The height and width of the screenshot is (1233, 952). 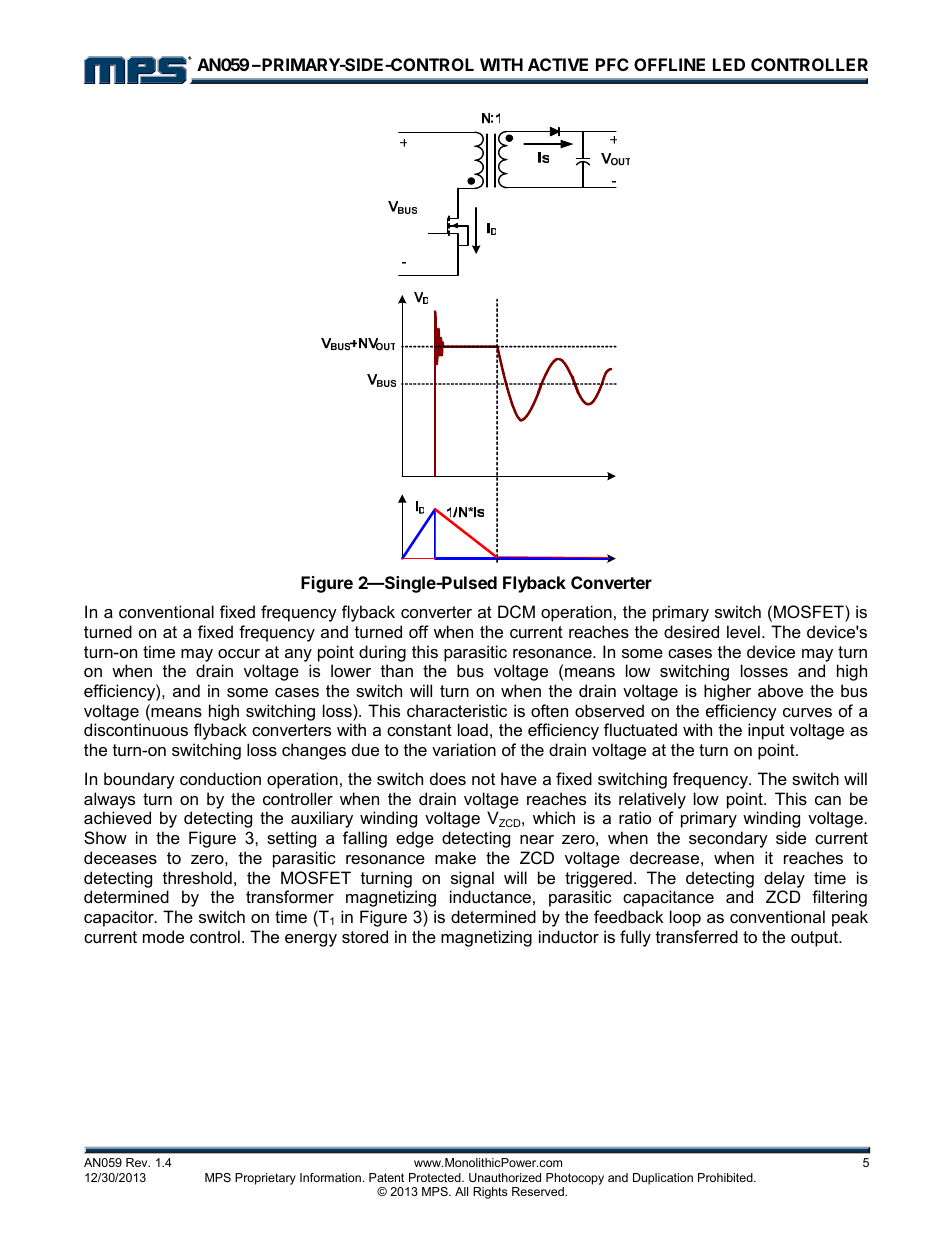 I want to click on LED, so click(x=729, y=64).
